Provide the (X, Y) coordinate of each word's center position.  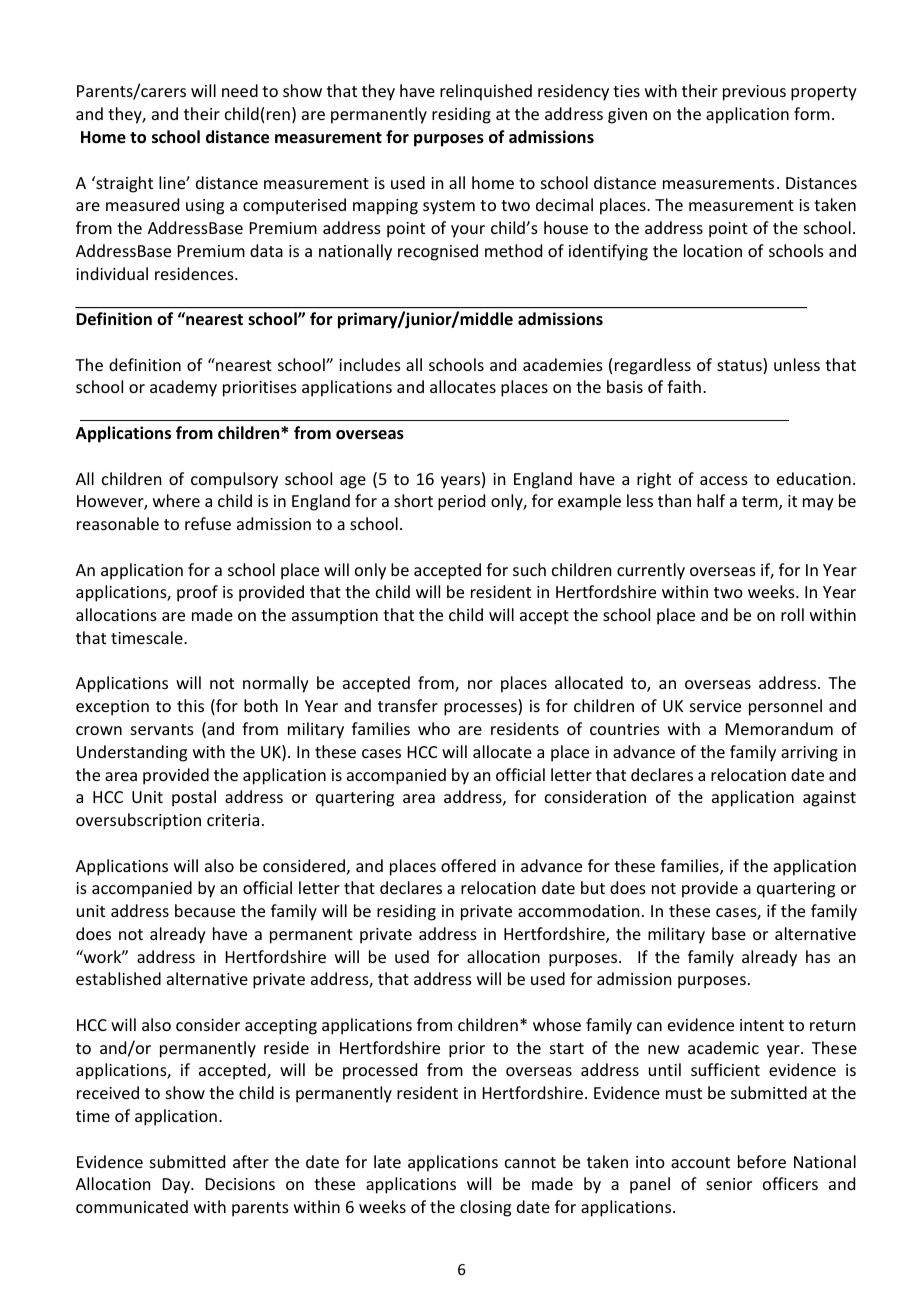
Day (177, 1186)
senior (729, 1184)
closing (485, 1208)
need (240, 90)
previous (754, 93)
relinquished (486, 92)
